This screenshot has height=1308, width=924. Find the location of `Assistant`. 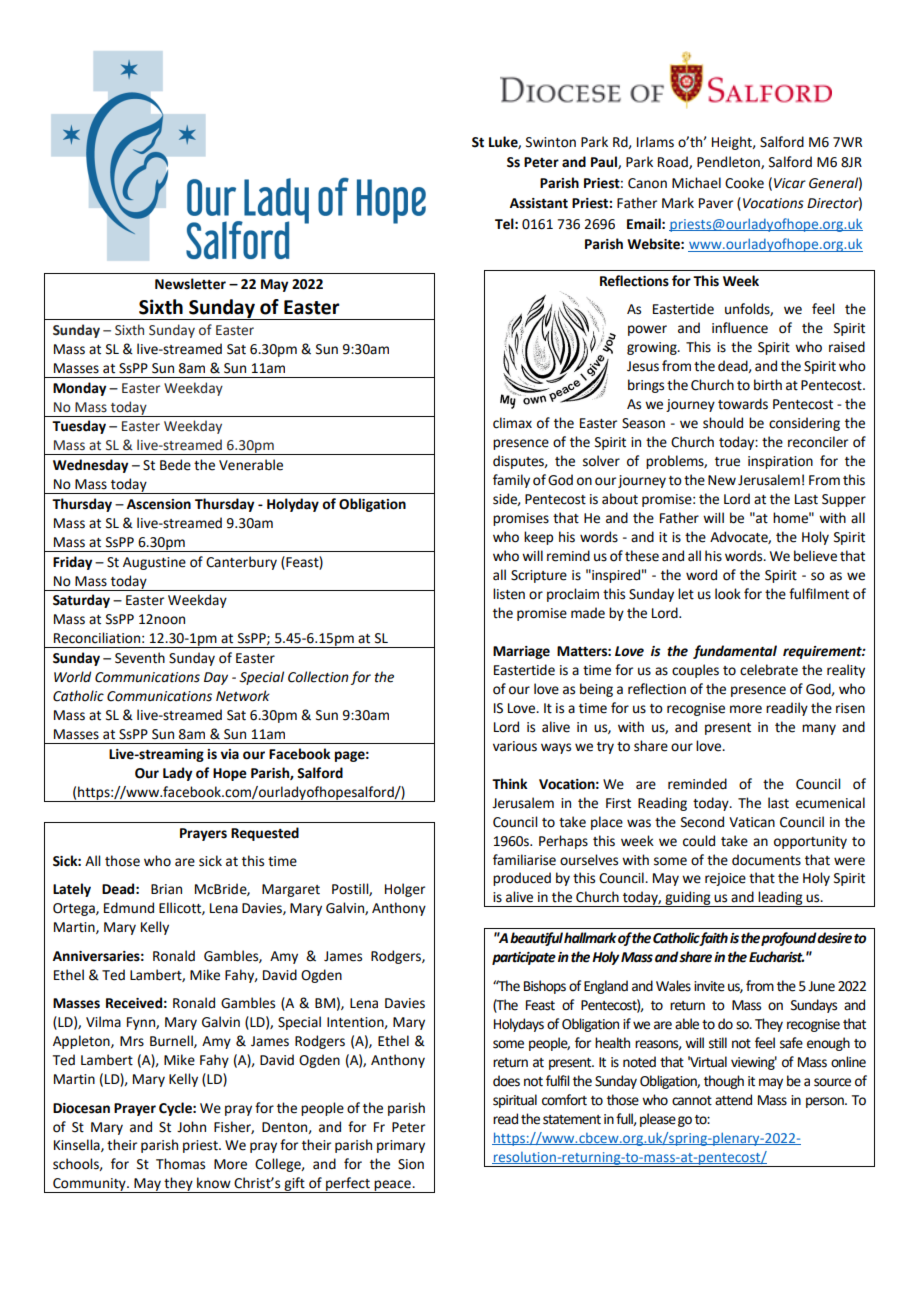

Assistant is located at coordinates (539, 203).
